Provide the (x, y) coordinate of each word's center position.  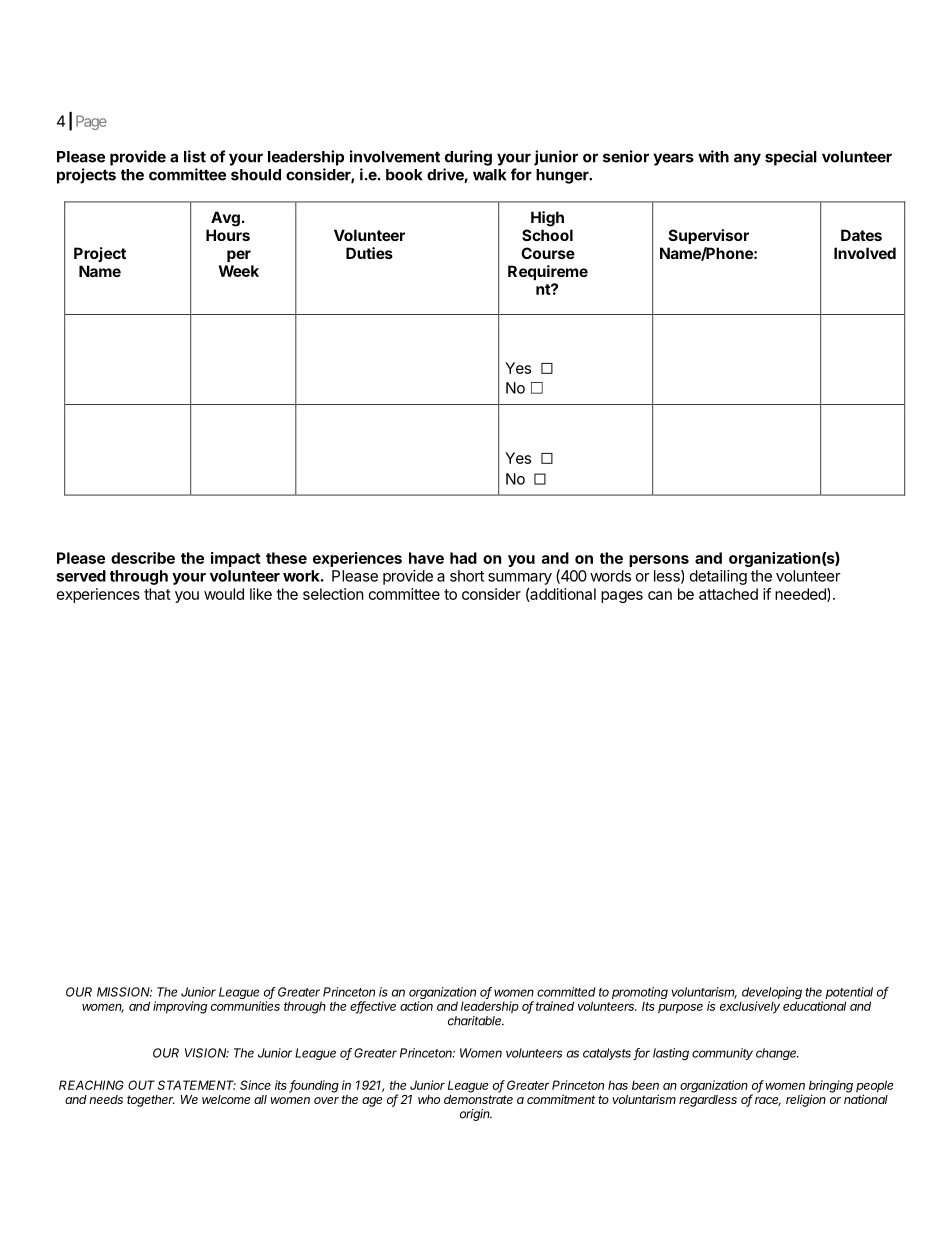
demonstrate (478, 1098)
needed (801, 595)
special (791, 158)
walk (489, 175)
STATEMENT (197, 1085)
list (195, 156)
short (467, 576)
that (157, 594)
